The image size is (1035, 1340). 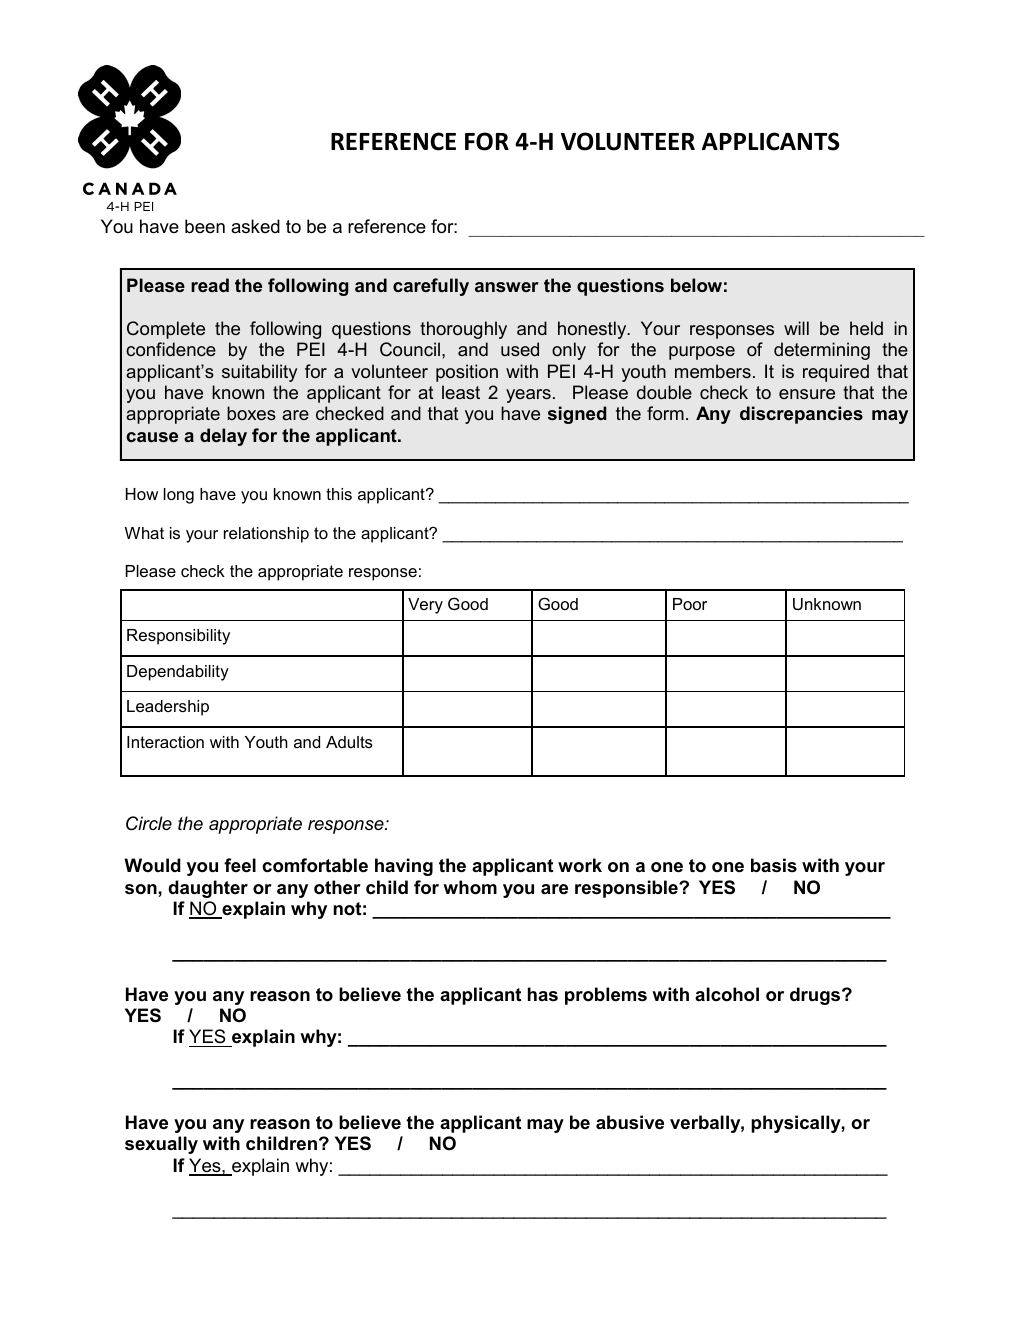 I want to click on years, so click(x=528, y=396).
